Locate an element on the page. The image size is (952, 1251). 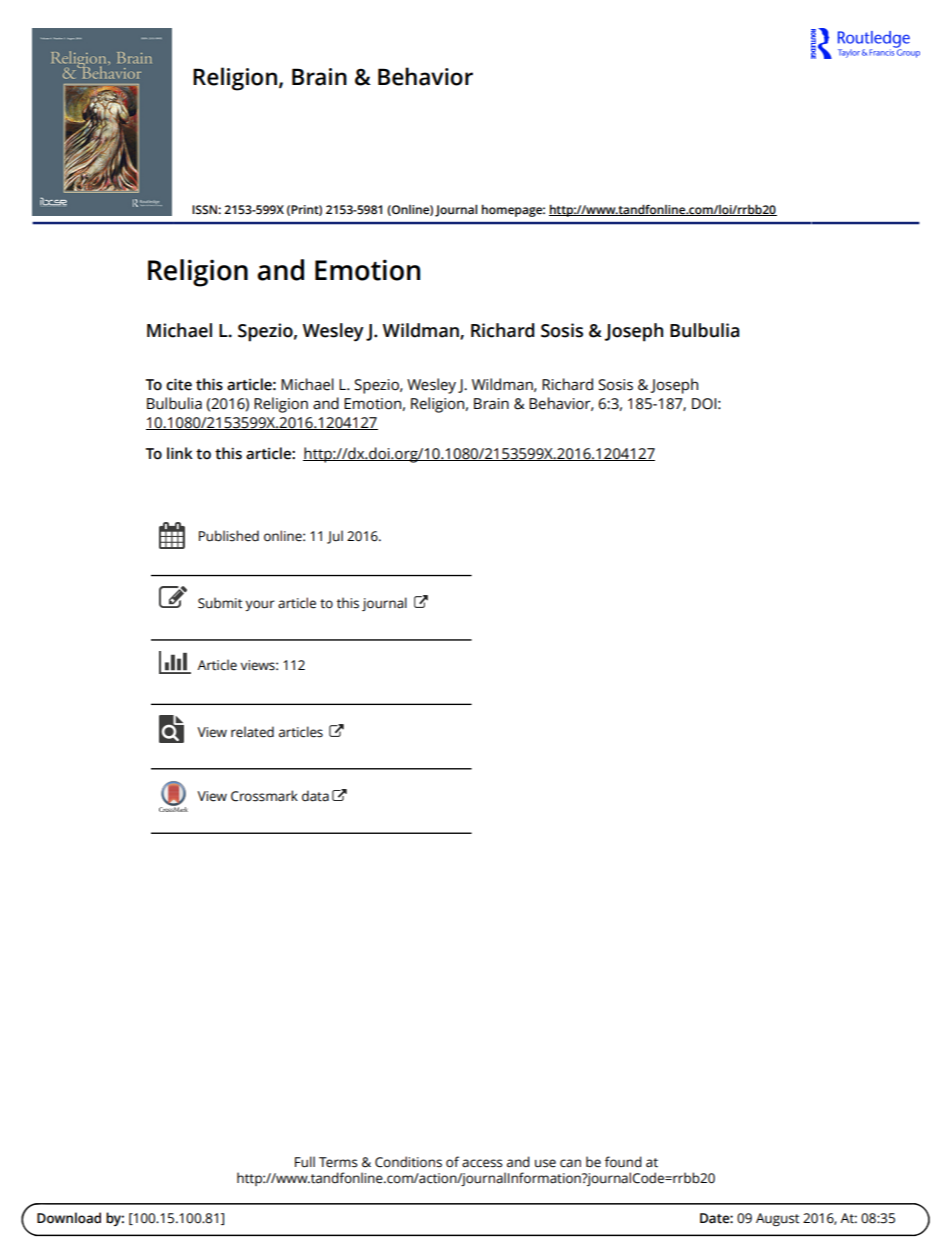
Published is located at coordinates (229, 536).
